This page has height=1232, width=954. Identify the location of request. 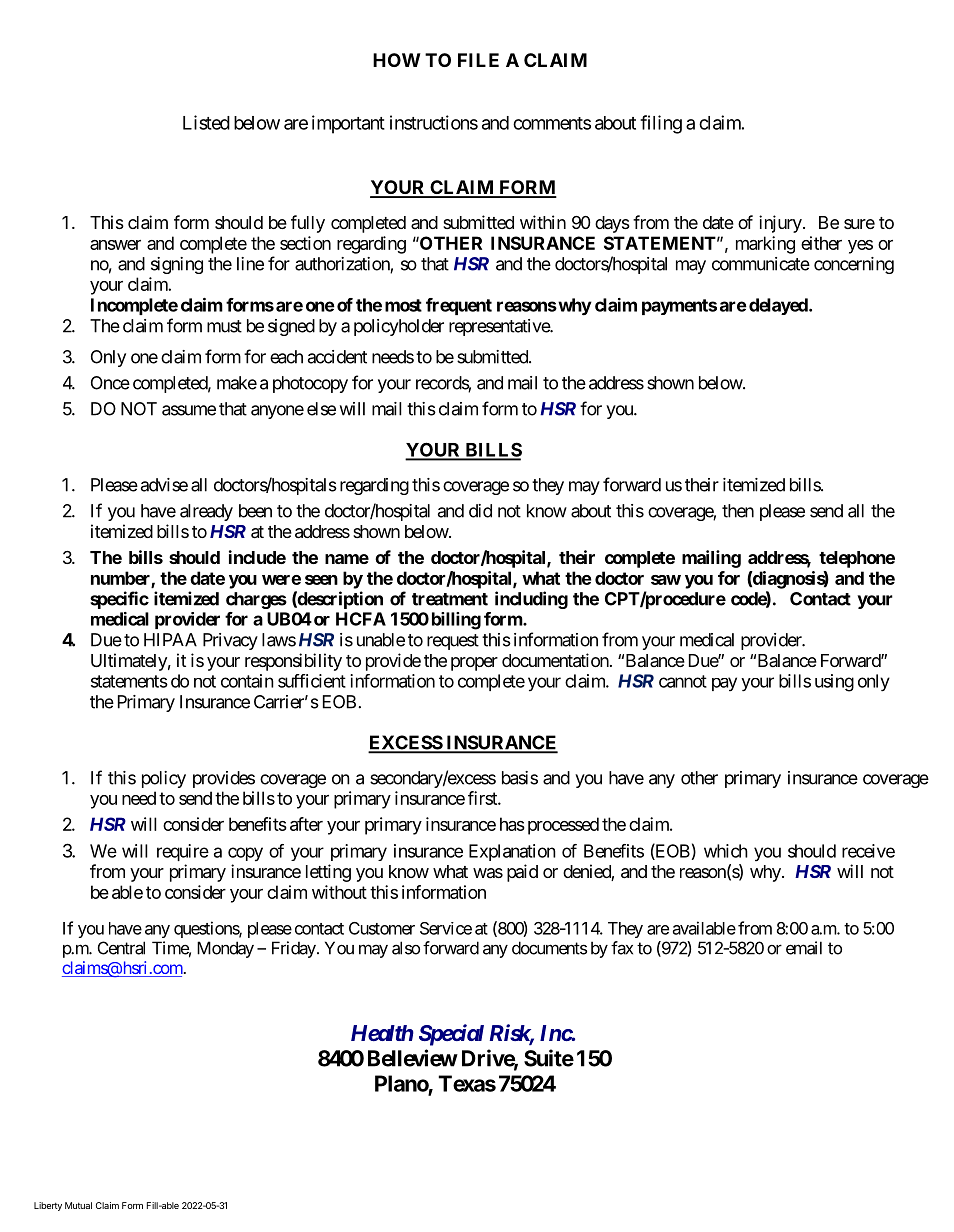
(453, 642).
